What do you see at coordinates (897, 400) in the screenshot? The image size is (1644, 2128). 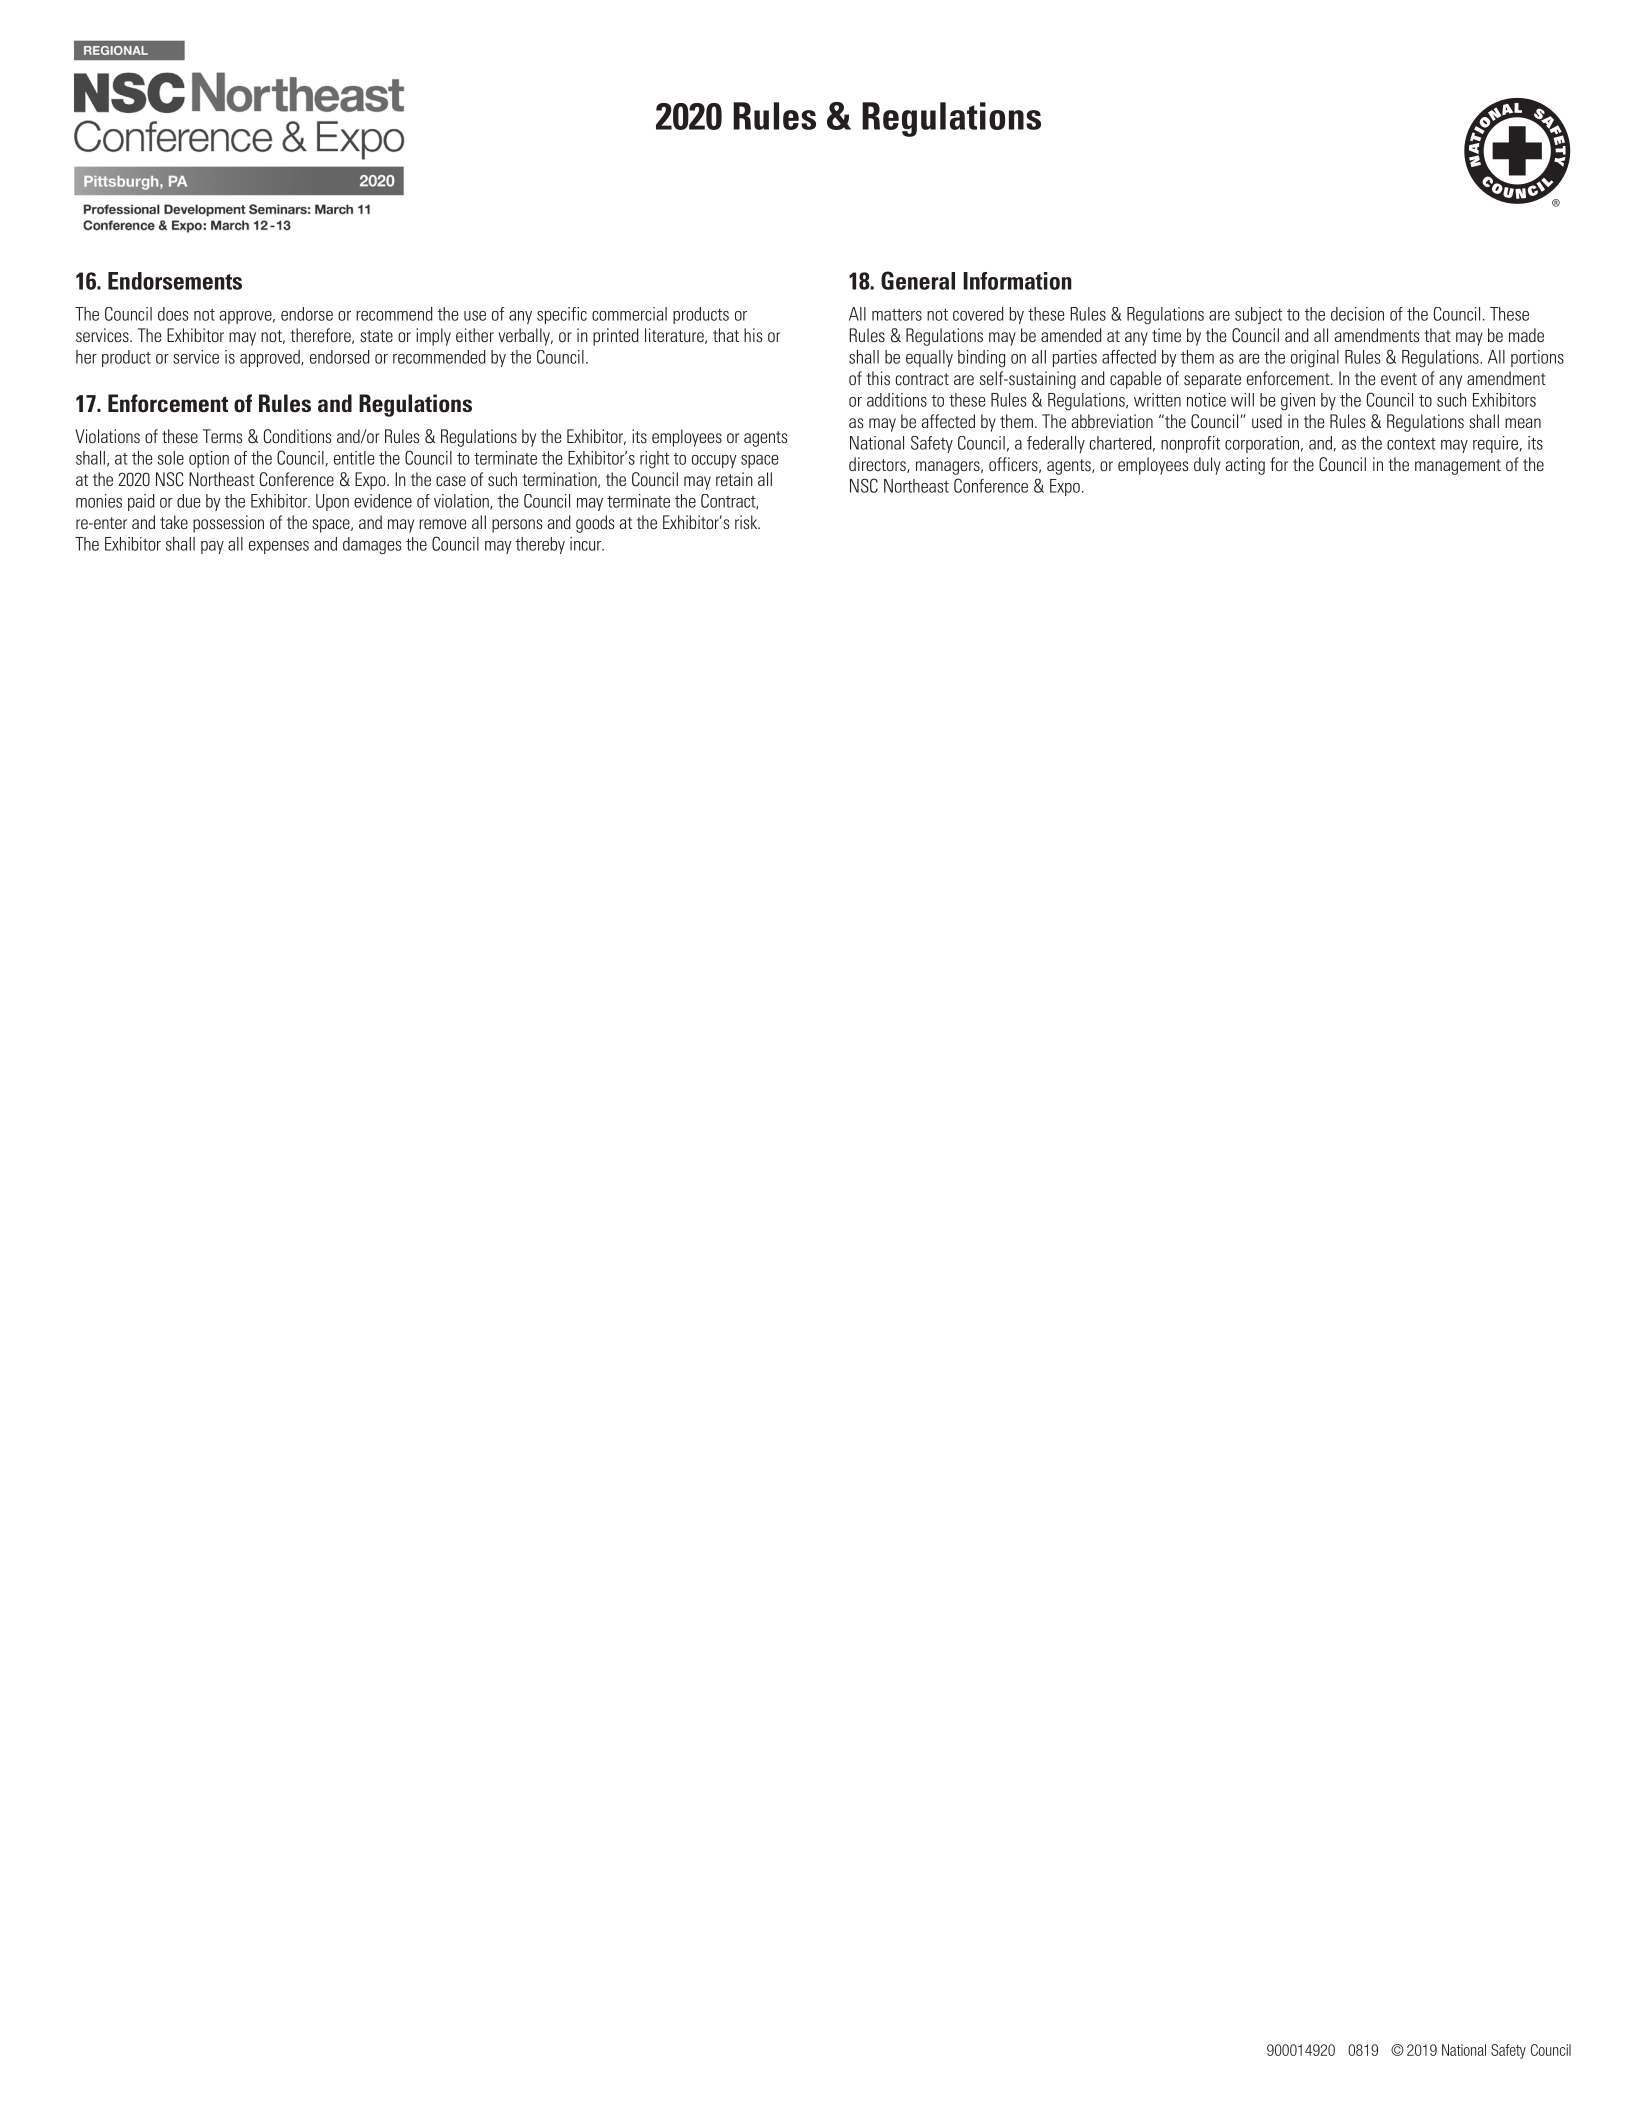 I see `additions` at bounding box center [897, 400].
